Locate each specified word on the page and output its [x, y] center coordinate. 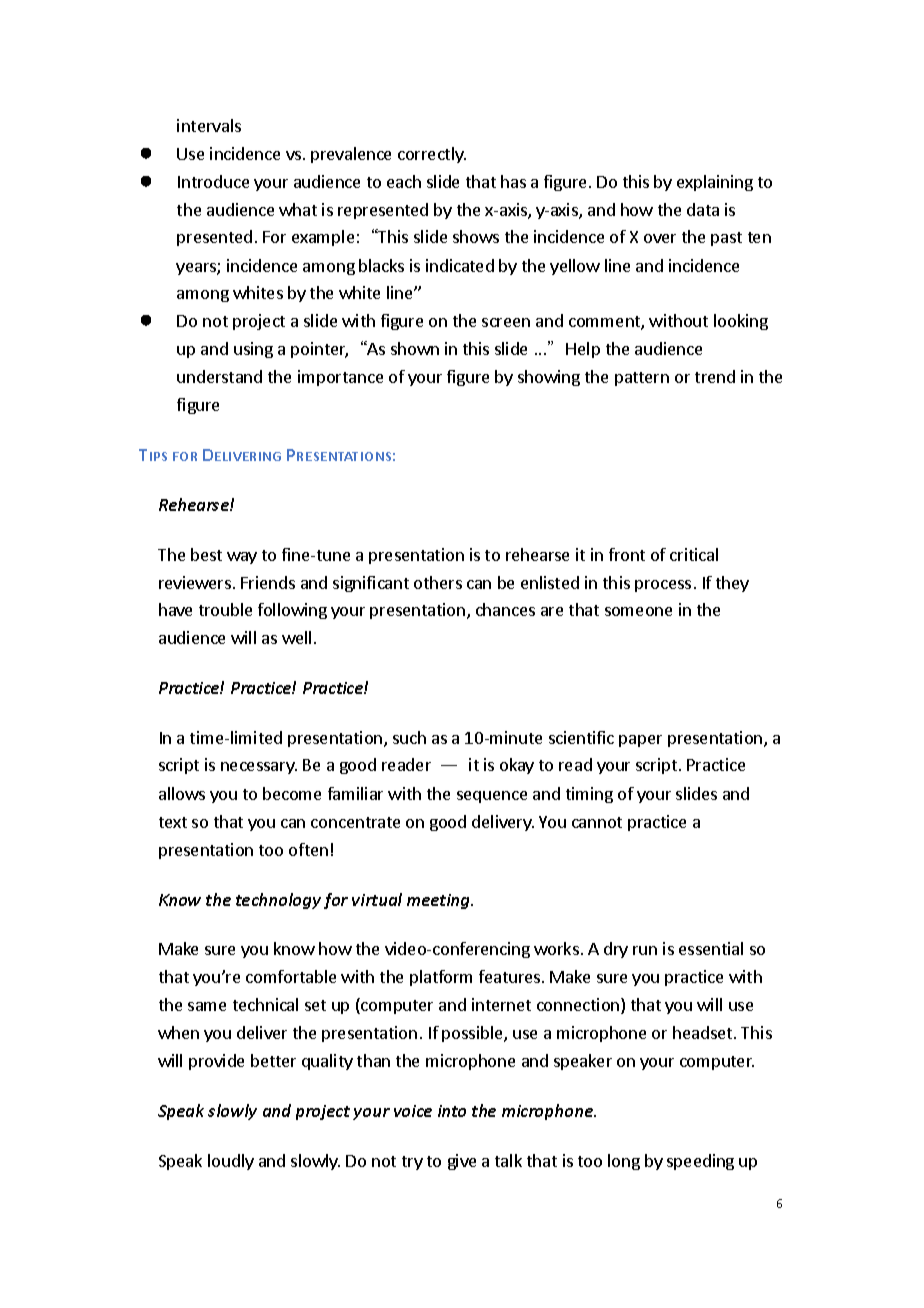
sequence [492, 797]
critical [694, 554]
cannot [597, 822]
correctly [432, 155]
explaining [715, 183]
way [242, 558]
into [452, 1111]
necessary [259, 768]
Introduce [213, 181]
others [438, 582]
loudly [231, 1162]
